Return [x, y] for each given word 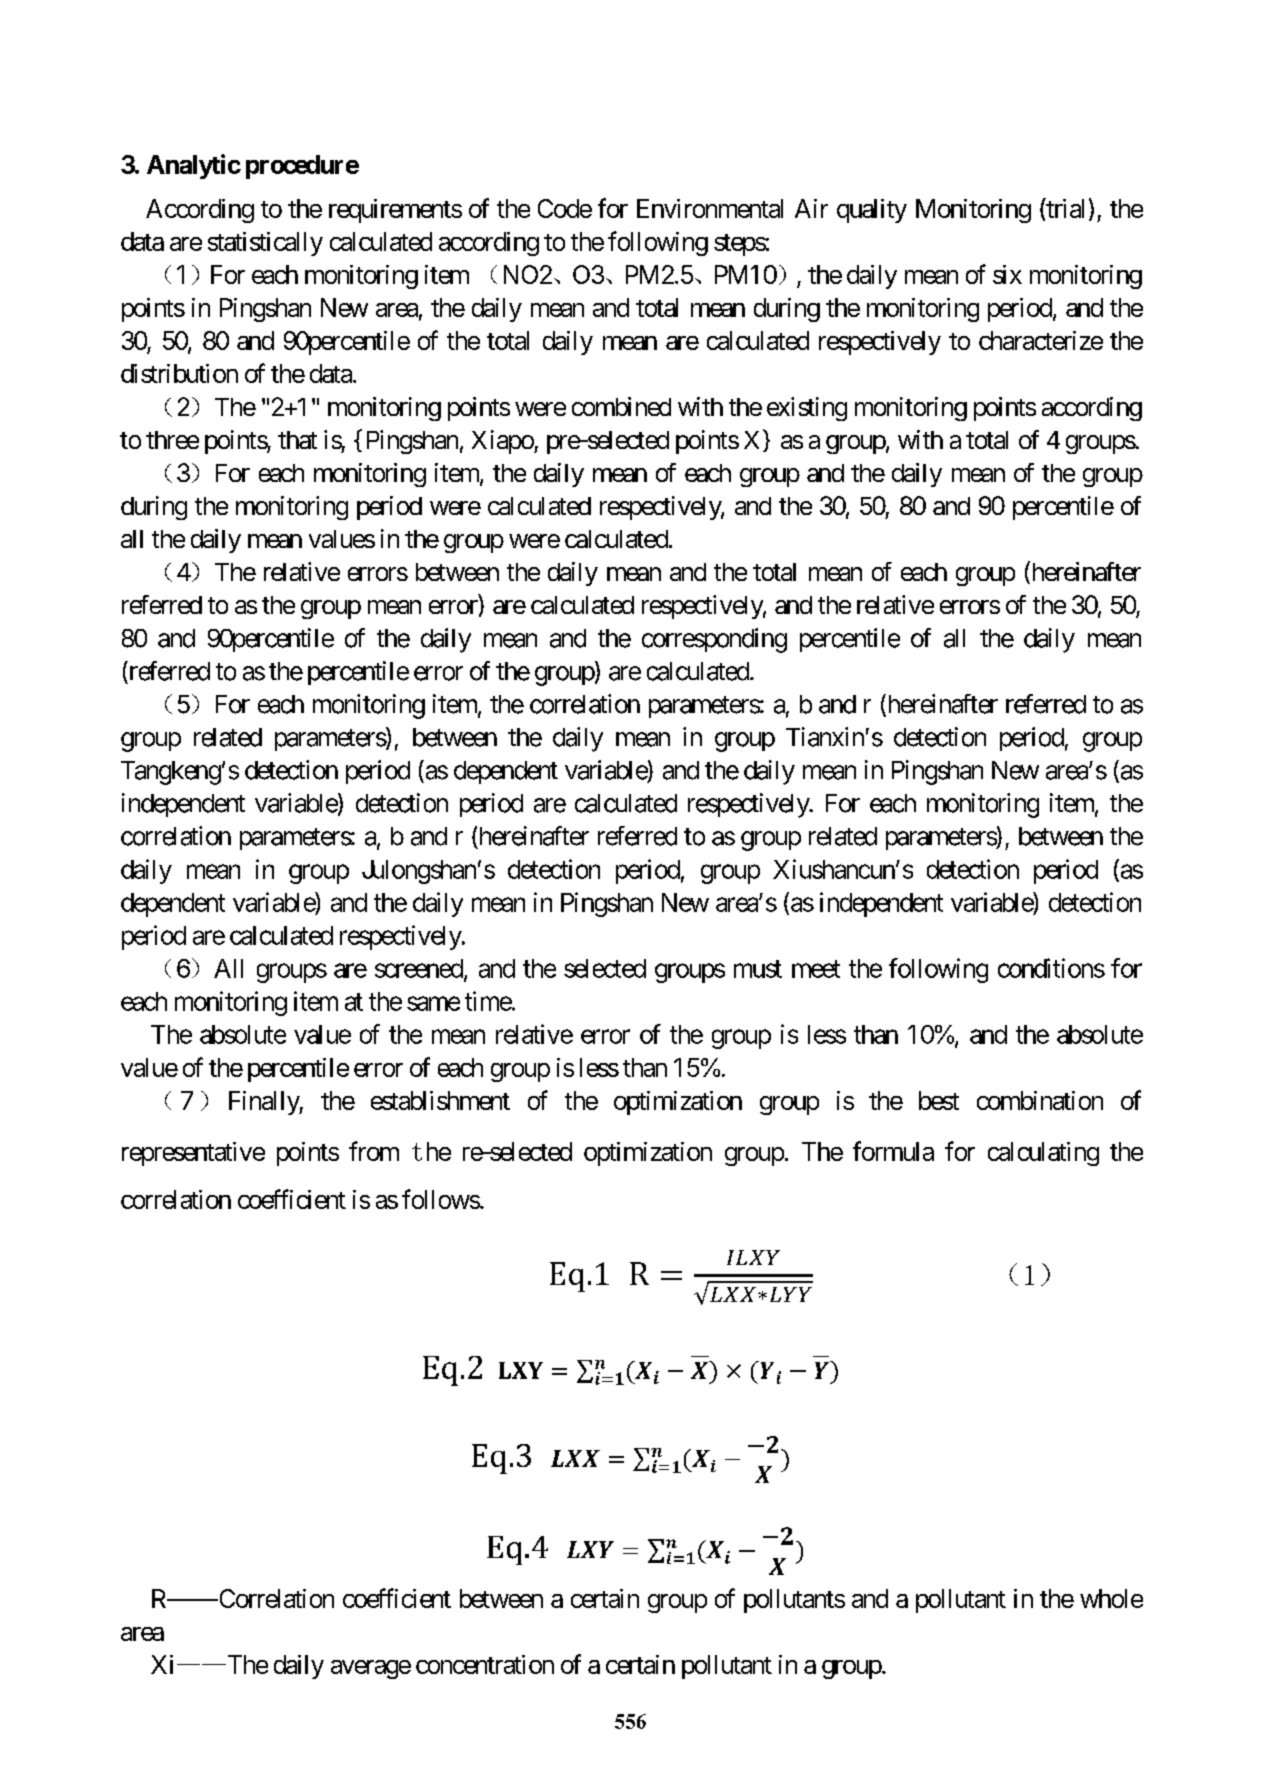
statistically [265, 244]
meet [816, 969]
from [374, 1151]
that [297, 440]
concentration [485, 1664]
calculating [1043, 1154]
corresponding [714, 640]
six [1007, 274]
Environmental [710, 208]
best [939, 1100]
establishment [440, 1100]
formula [893, 1151]
